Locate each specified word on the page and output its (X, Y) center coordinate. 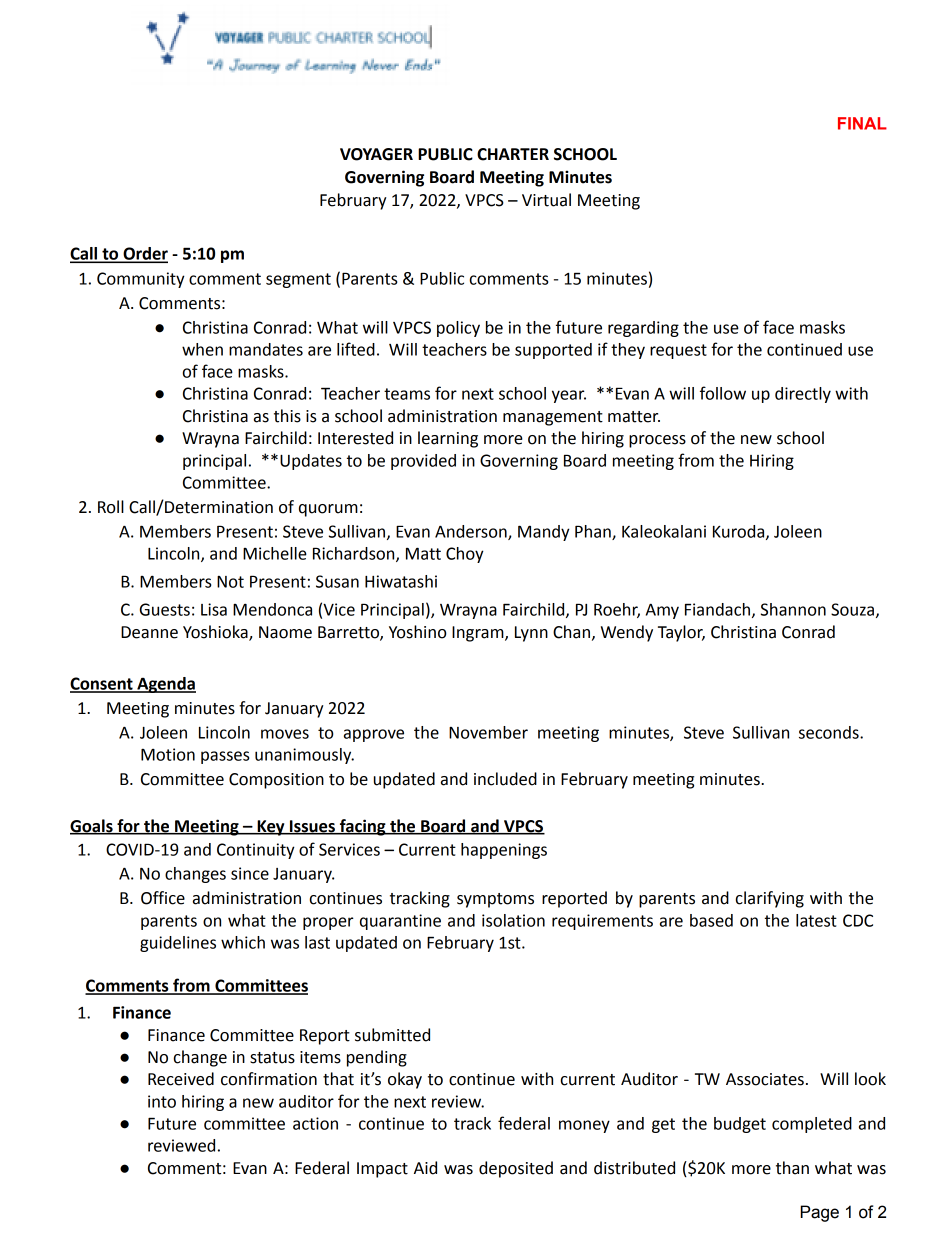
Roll (111, 507)
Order (144, 254)
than (792, 1168)
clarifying (770, 899)
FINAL (862, 123)
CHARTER (513, 154)
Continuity (256, 851)
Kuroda (740, 532)
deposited (516, 1169)
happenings (504, 851)
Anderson (472, 532)
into (162, 1101)
